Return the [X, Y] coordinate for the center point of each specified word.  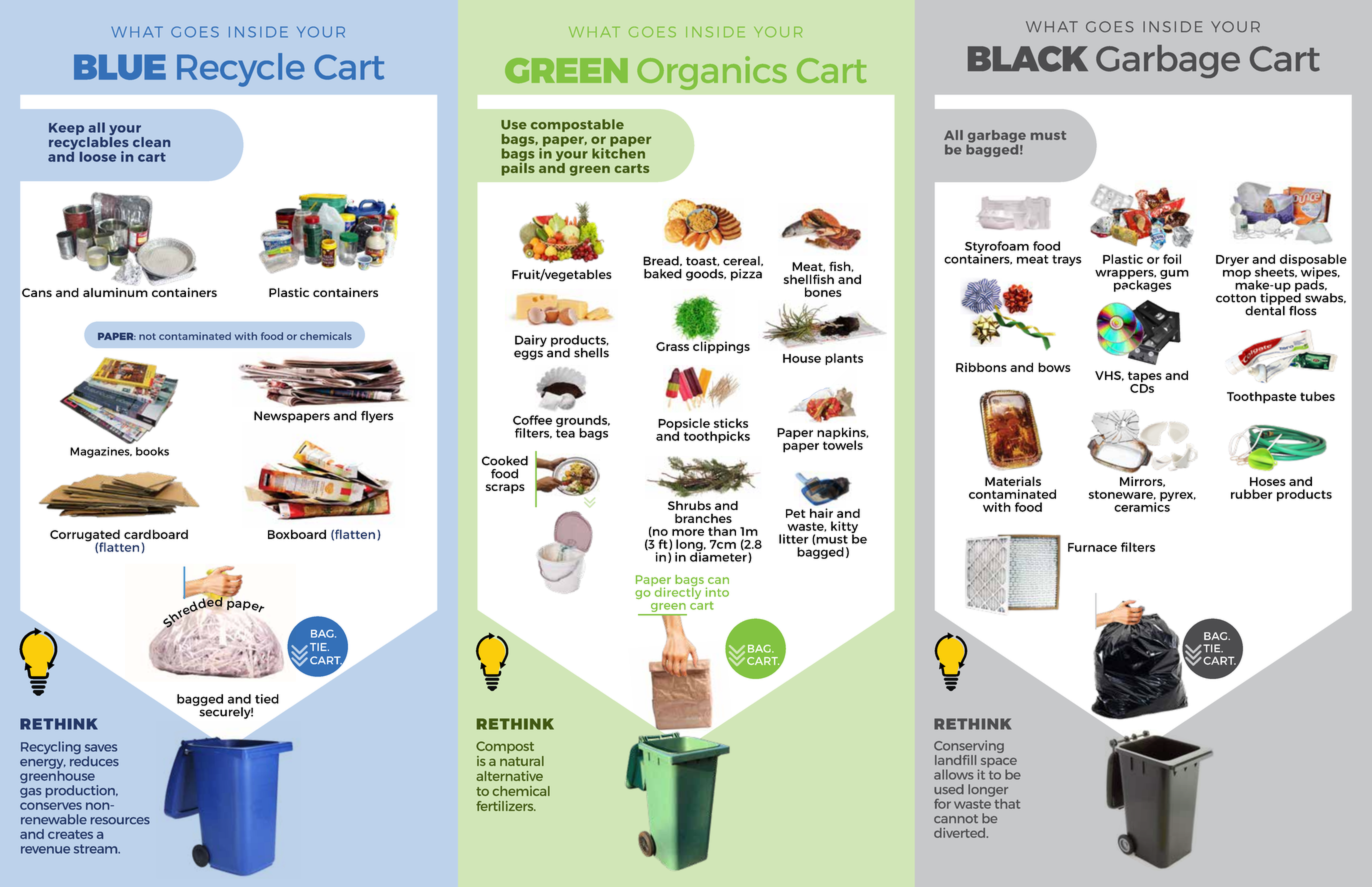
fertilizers [506, 806]
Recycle [241, 70]
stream [97, 849]
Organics [712, 73]
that [1006, 802]
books [152, 451]
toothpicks [717, 437]
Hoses [1268, 481]
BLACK [1028, 59]
